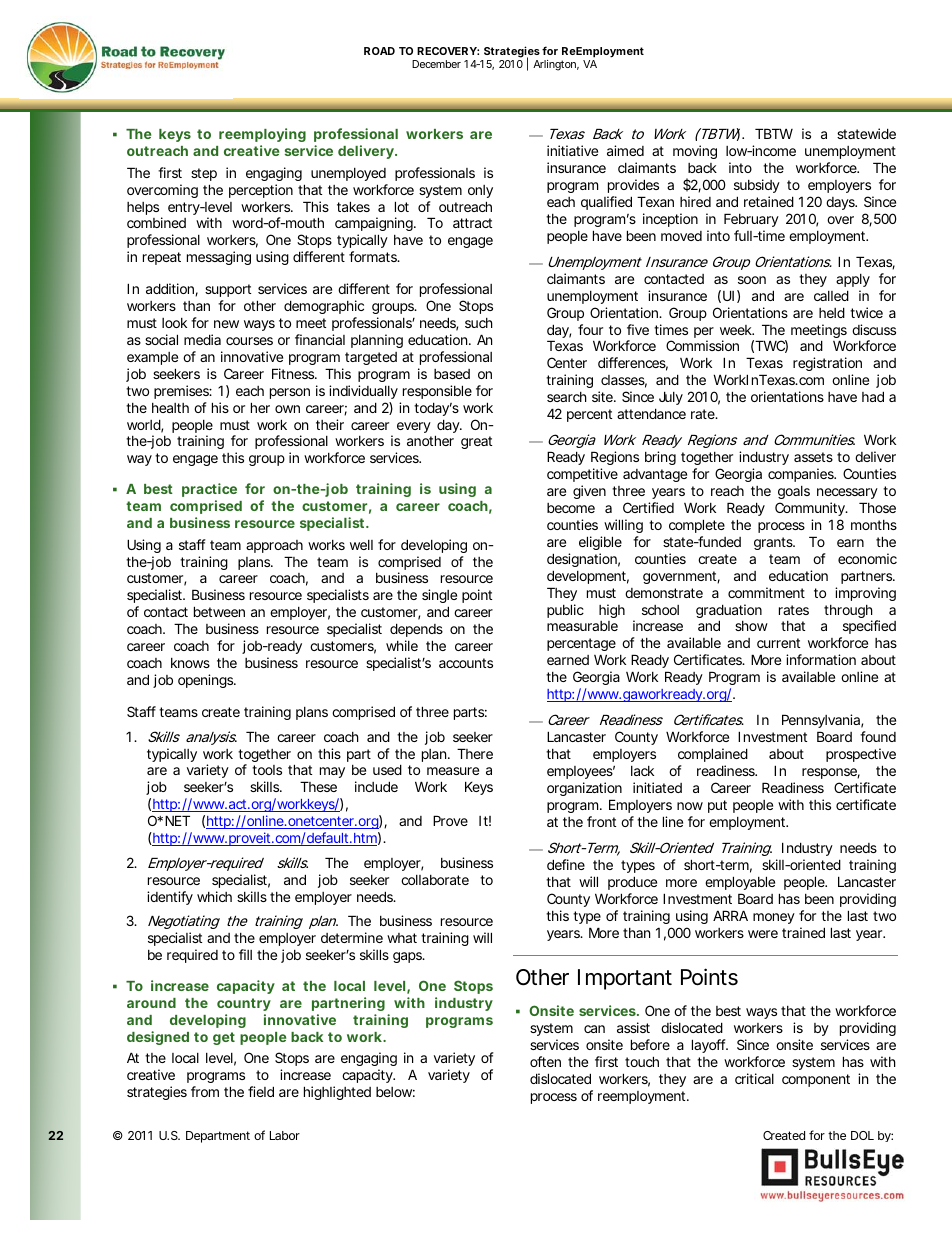 Image resolution: width=952 pixels, height=1233 pixels. Describe the element at coordinates (566, 864) in the image. I see `define` at that location.
